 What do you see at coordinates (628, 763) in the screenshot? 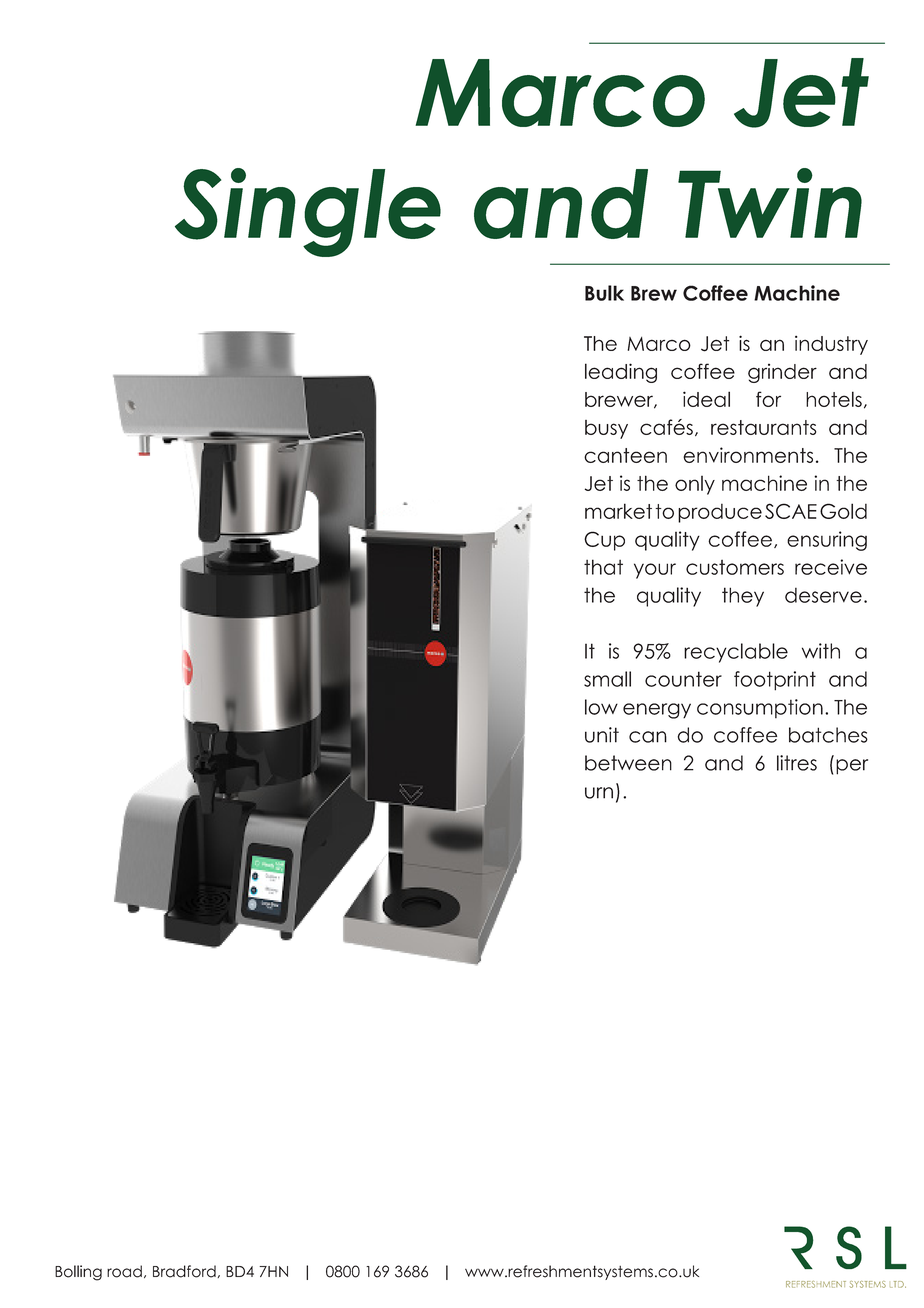
I see `between` at bounding box center [628, 763].
